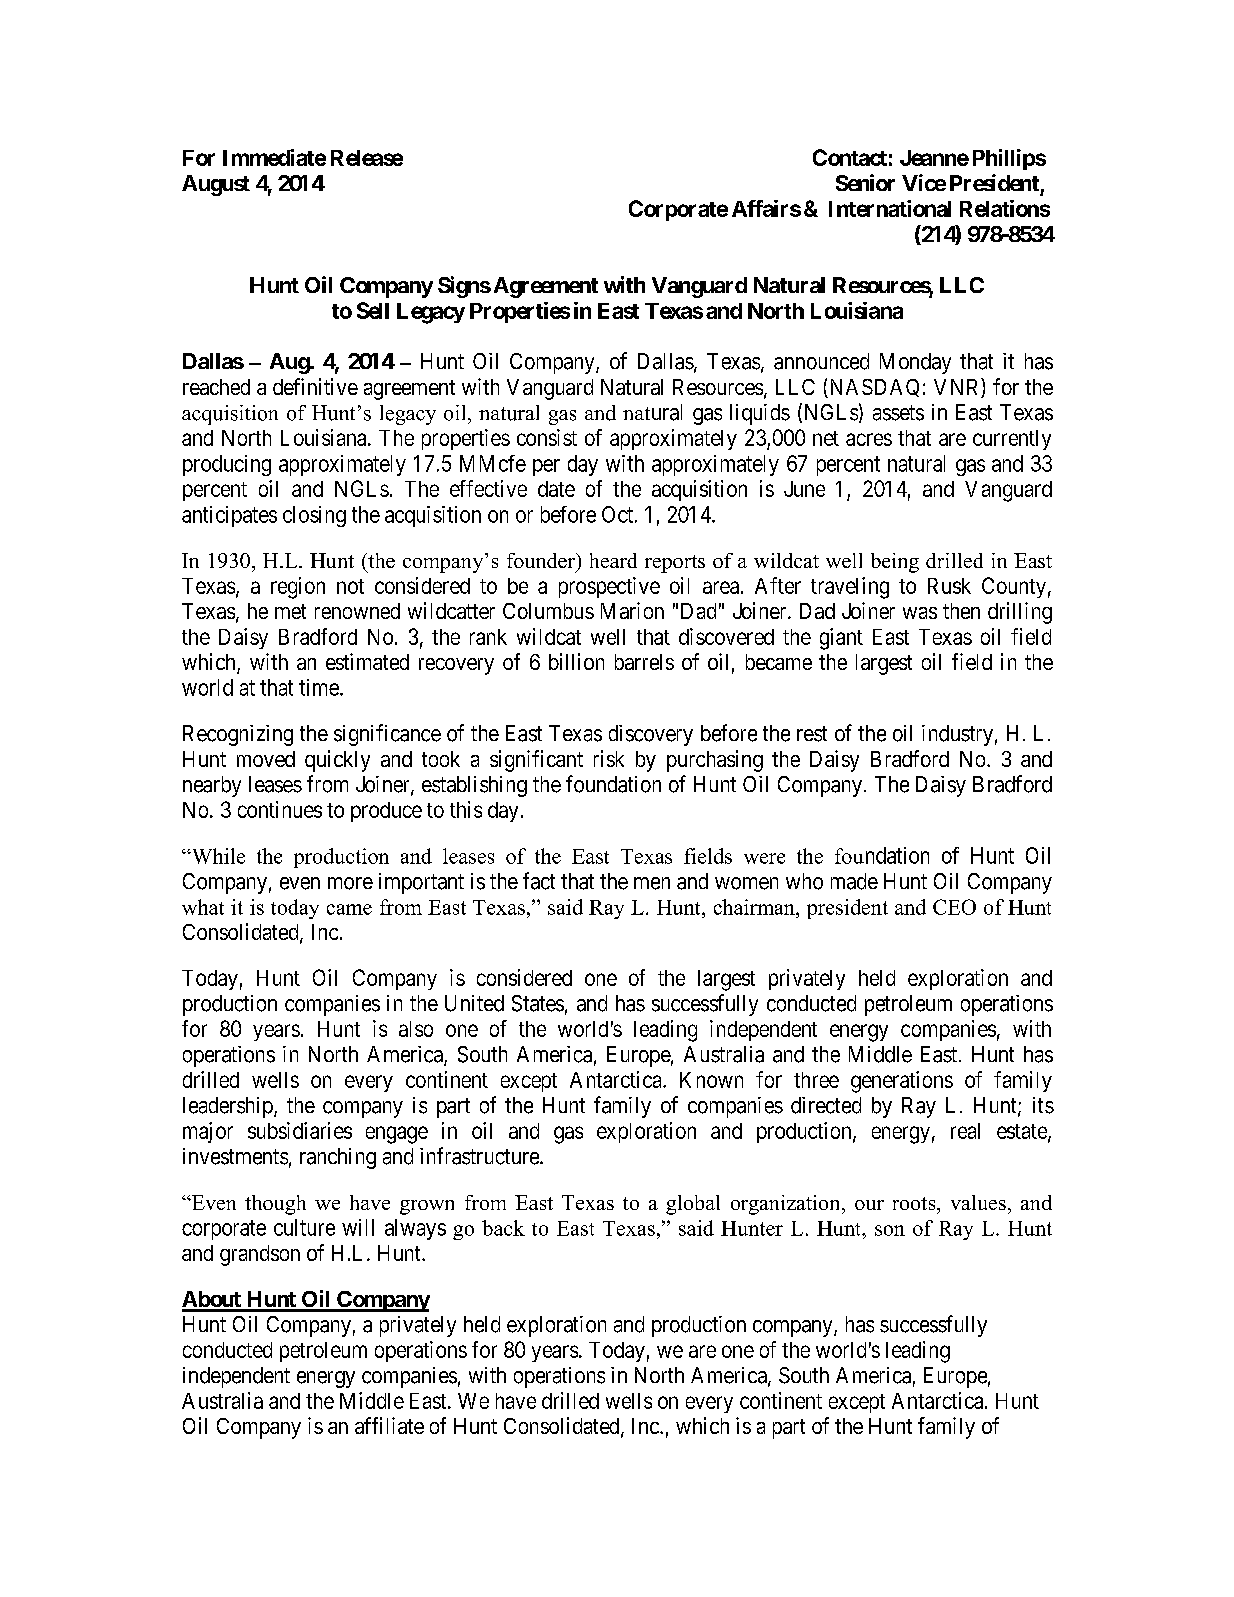 The image size is (1234, 1597). Describe the element at coordinates (314, 516) in the screenshot. I see `closing` at that location.
